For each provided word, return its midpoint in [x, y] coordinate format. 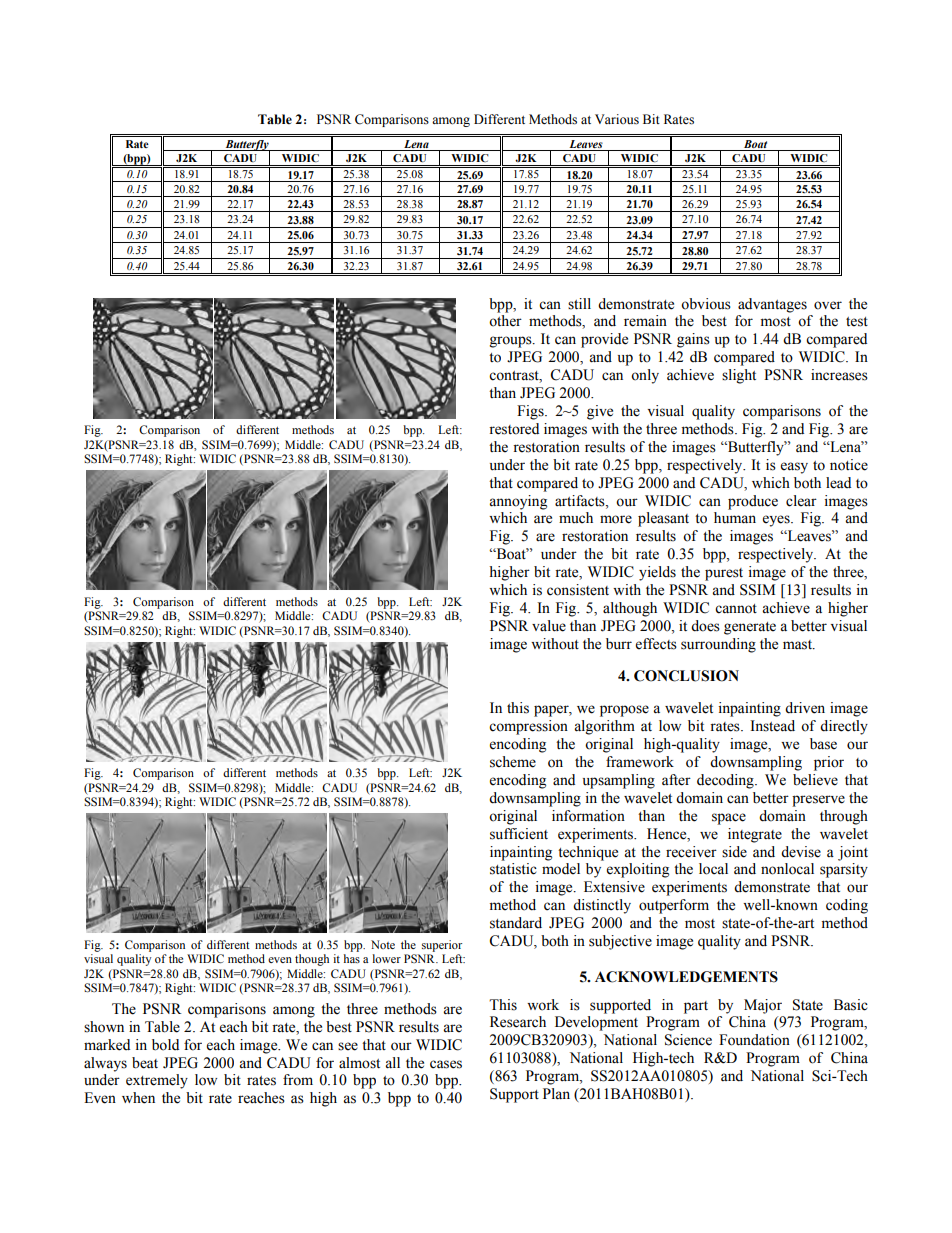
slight [739, 376]
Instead [772, 726]
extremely [157, 1081]
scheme [513, 762]
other [505, 321]
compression [528, 727]
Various [617, 119]
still [579, 304]
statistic [513, 869]
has [352, 958]
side [734, 852]
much [576, 518]
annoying [518, 502]
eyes [777, 521]
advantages [772, 305]
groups [512, 342]
